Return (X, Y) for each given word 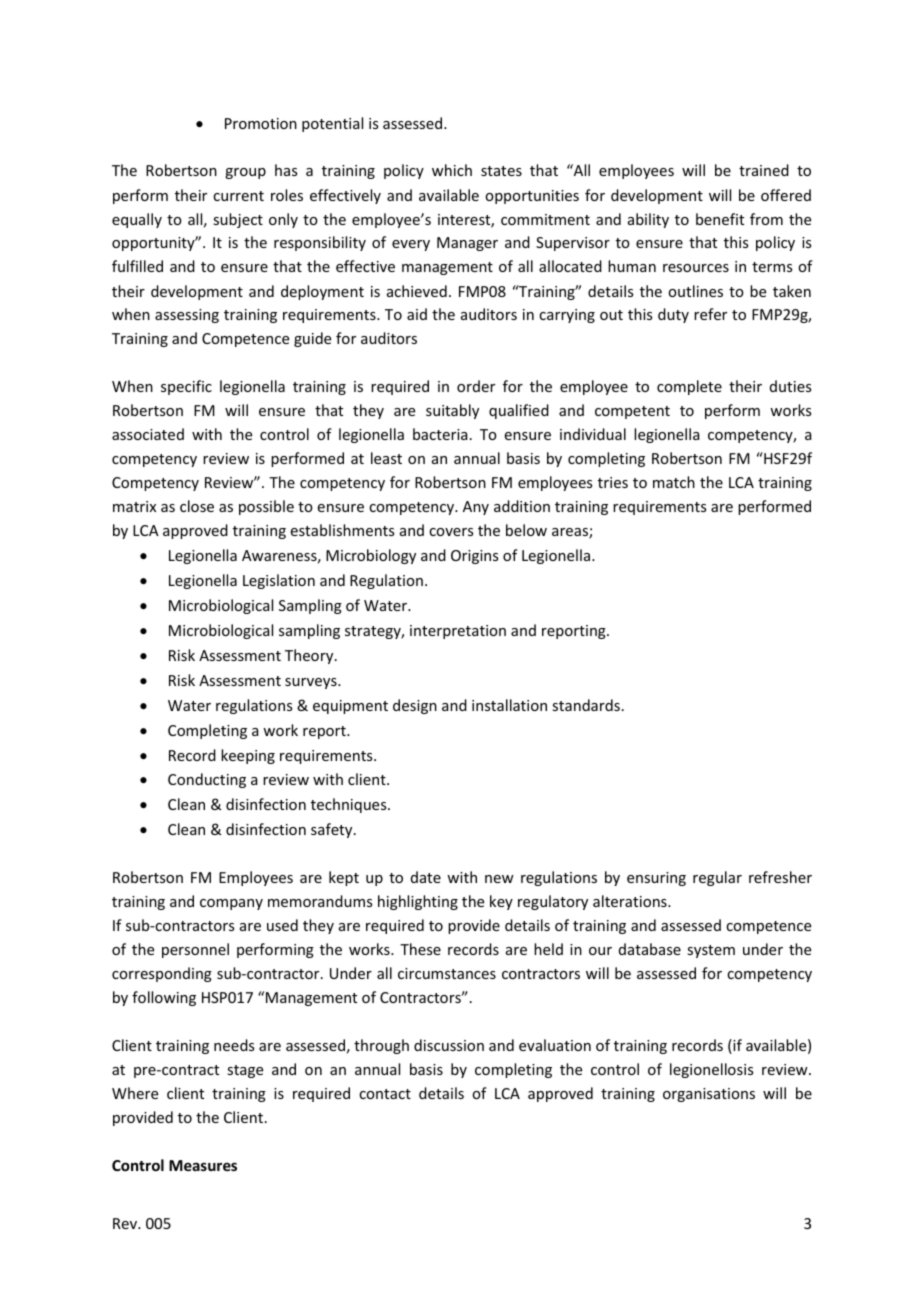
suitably (452, 411)
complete (689, 387)
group (245, 173)
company (231, 904)
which (452, 170)
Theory (310, 656)
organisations (709, 1095)
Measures (203, 1165)
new (499, 879)
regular (717, 878)
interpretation (458, 632)
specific (186, 387)
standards (586, 705)
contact (385, 1094)
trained (764, 170)
